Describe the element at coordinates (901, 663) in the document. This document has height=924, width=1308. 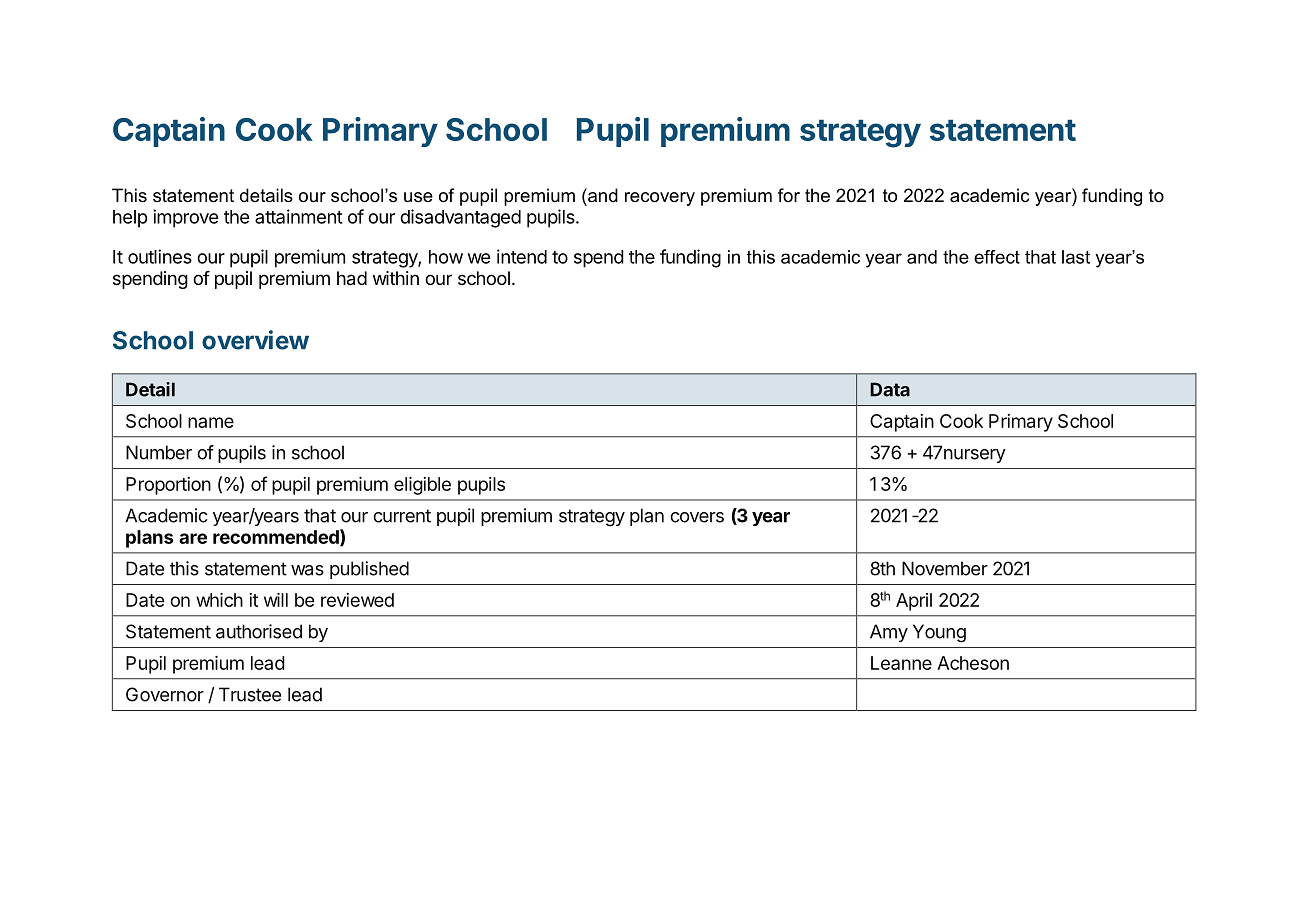
I see `Leanne` at that location.
